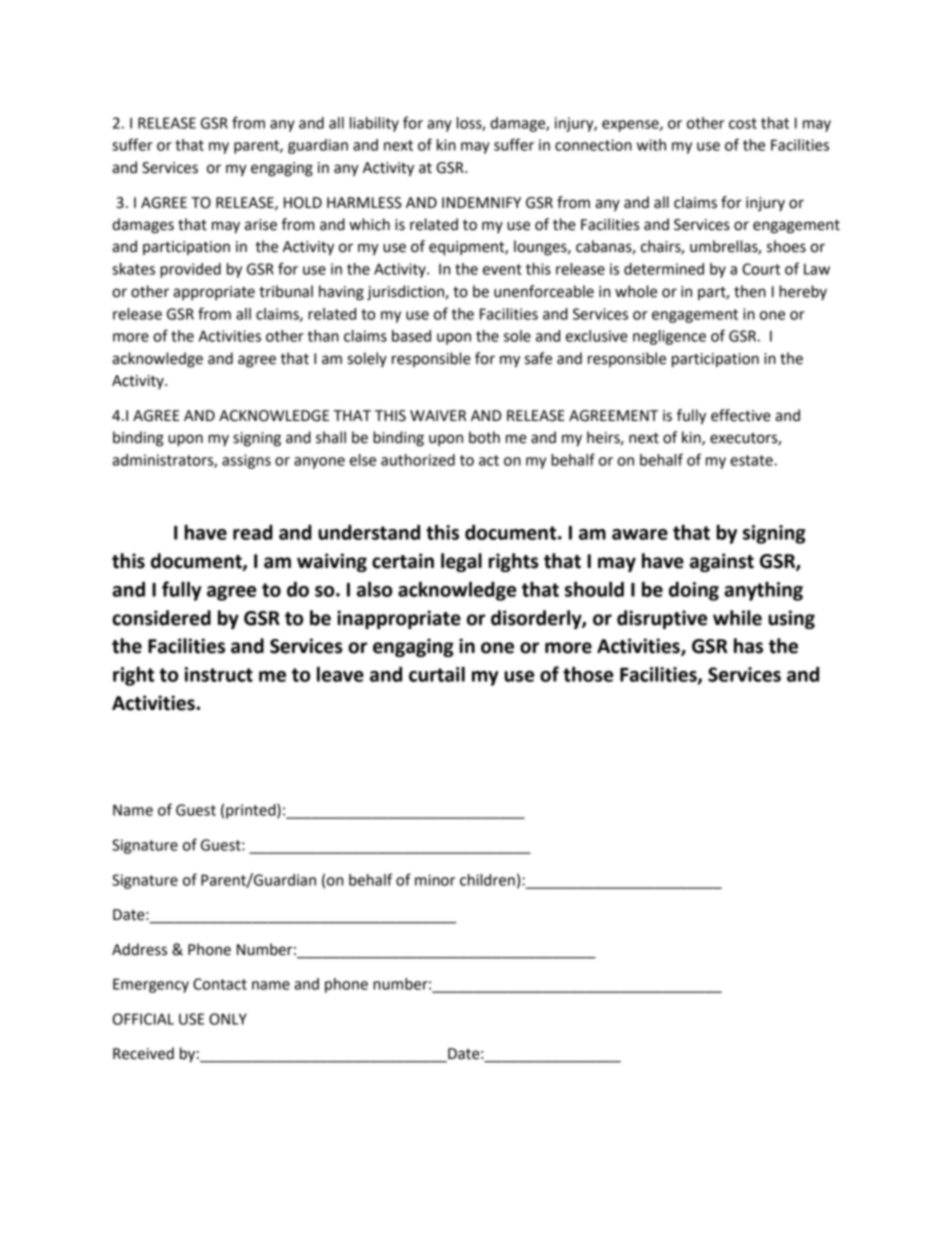 This document has width=952, height=1233. Describe the element at coordinates (161, 618) in the document. I see `considered` at that location.
